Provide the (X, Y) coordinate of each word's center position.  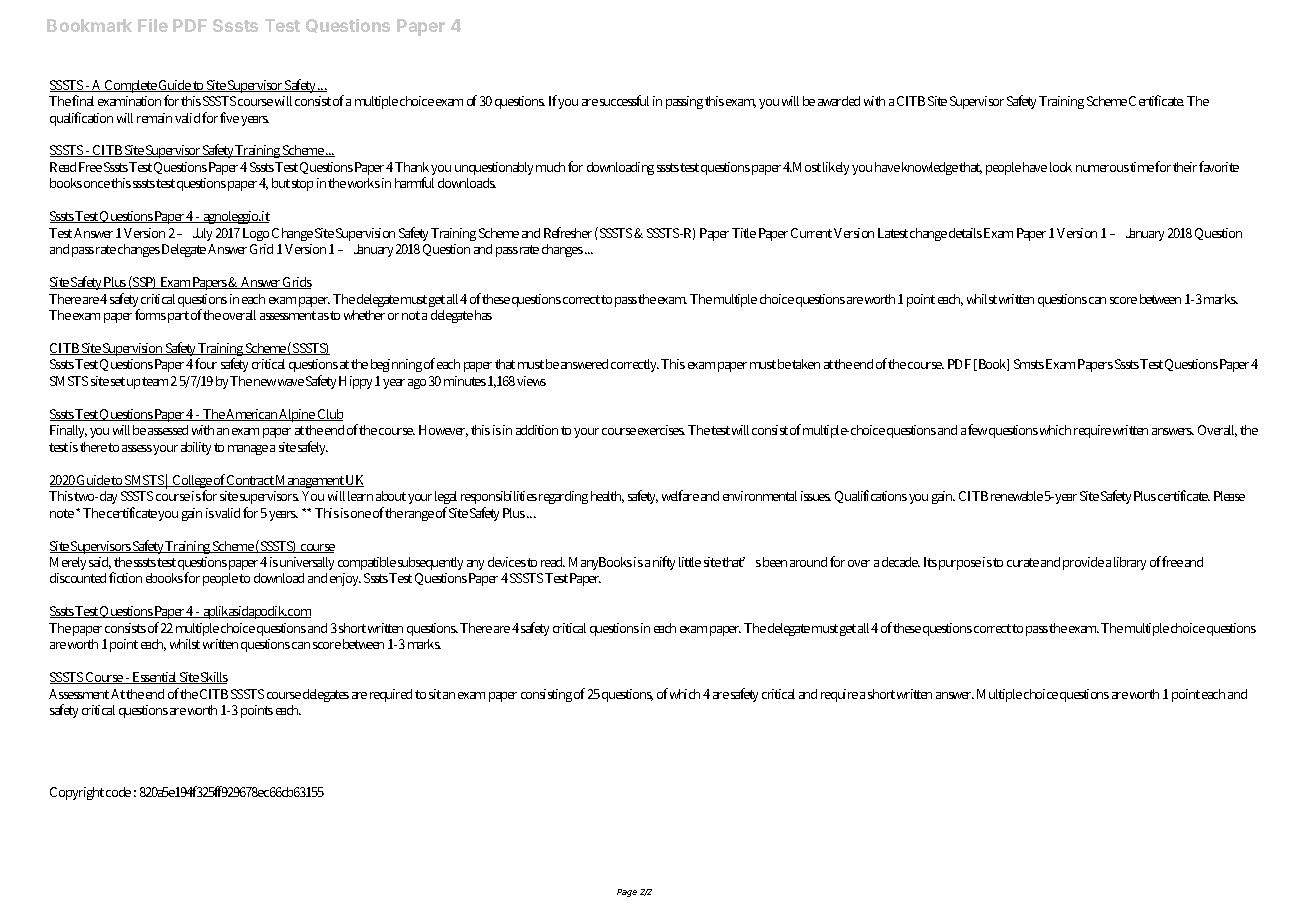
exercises (661, 430)
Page (627, 893)
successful (624, 100)
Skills (214, 678)
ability (196, 448)
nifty (664, 563)
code (118, 792)
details (965, 233)
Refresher (568, 232)
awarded (839, 101)
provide (1083, 563)
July (202, 234)
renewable (1017, 496)
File (153, 25)
